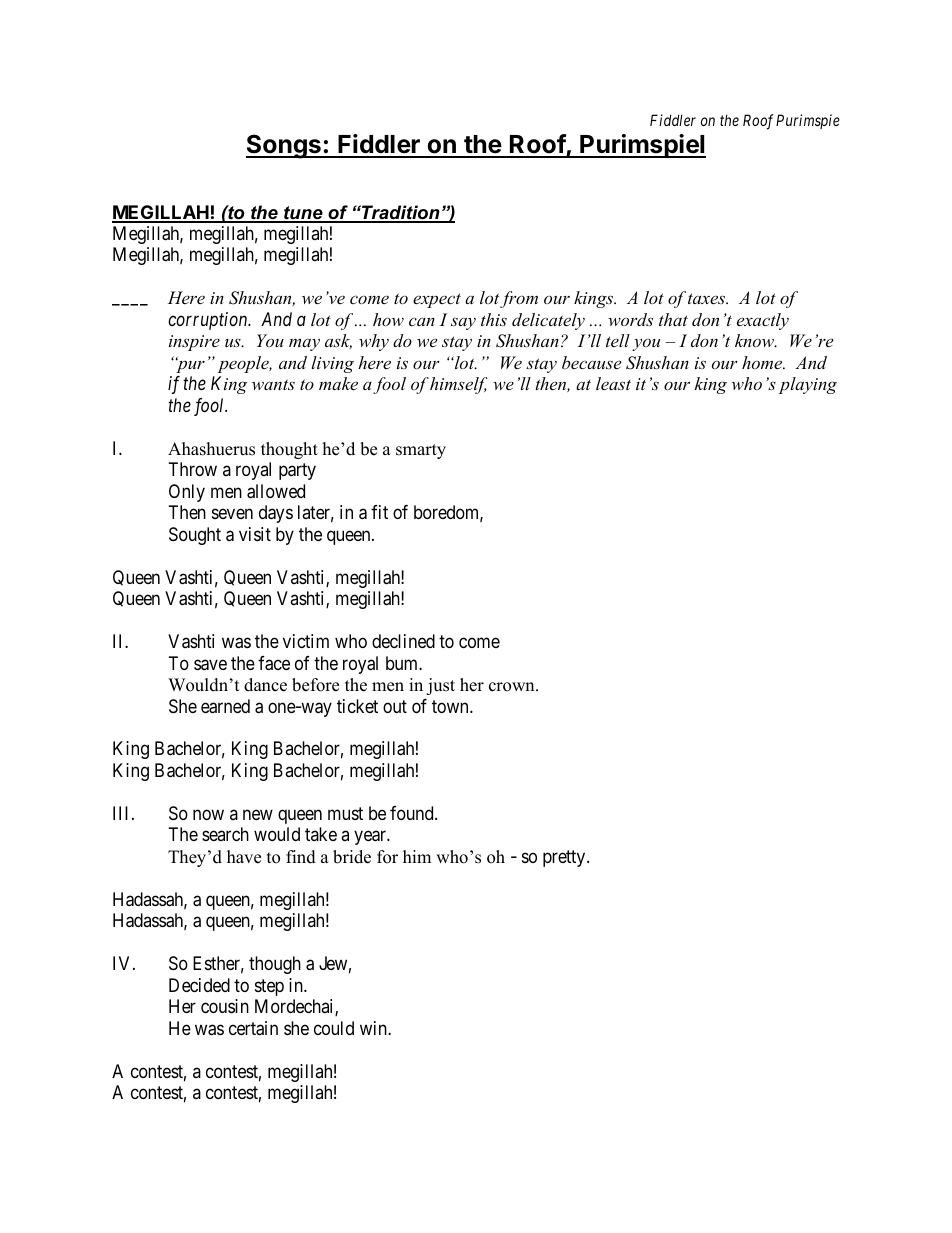 The image size is (952, 1233). Describe the element at coordinates (565, 858) in the screenshot. I see `pretty` at that location.
